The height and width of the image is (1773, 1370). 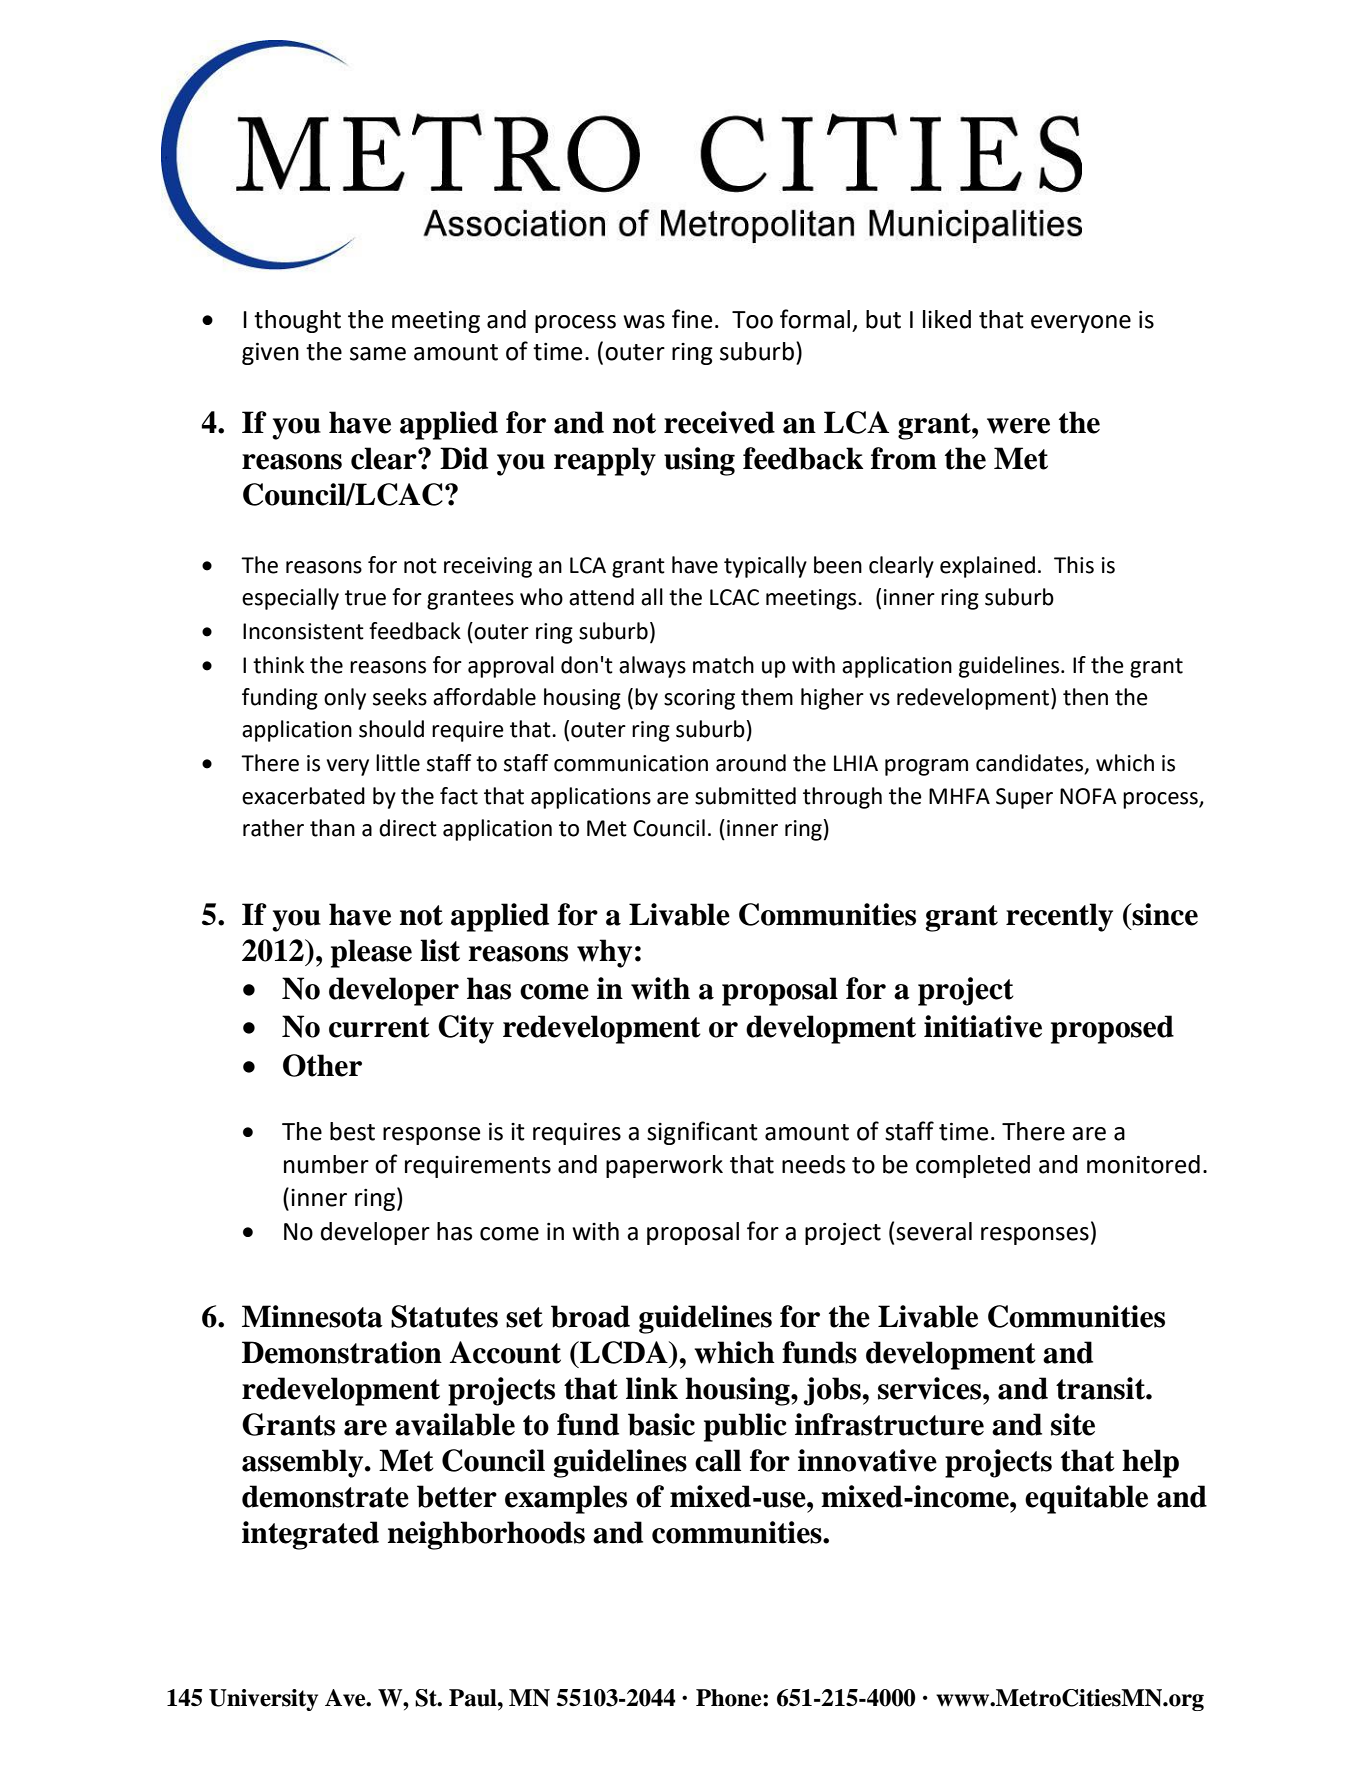 I want to click on University, so click(x=263, y=1700).
